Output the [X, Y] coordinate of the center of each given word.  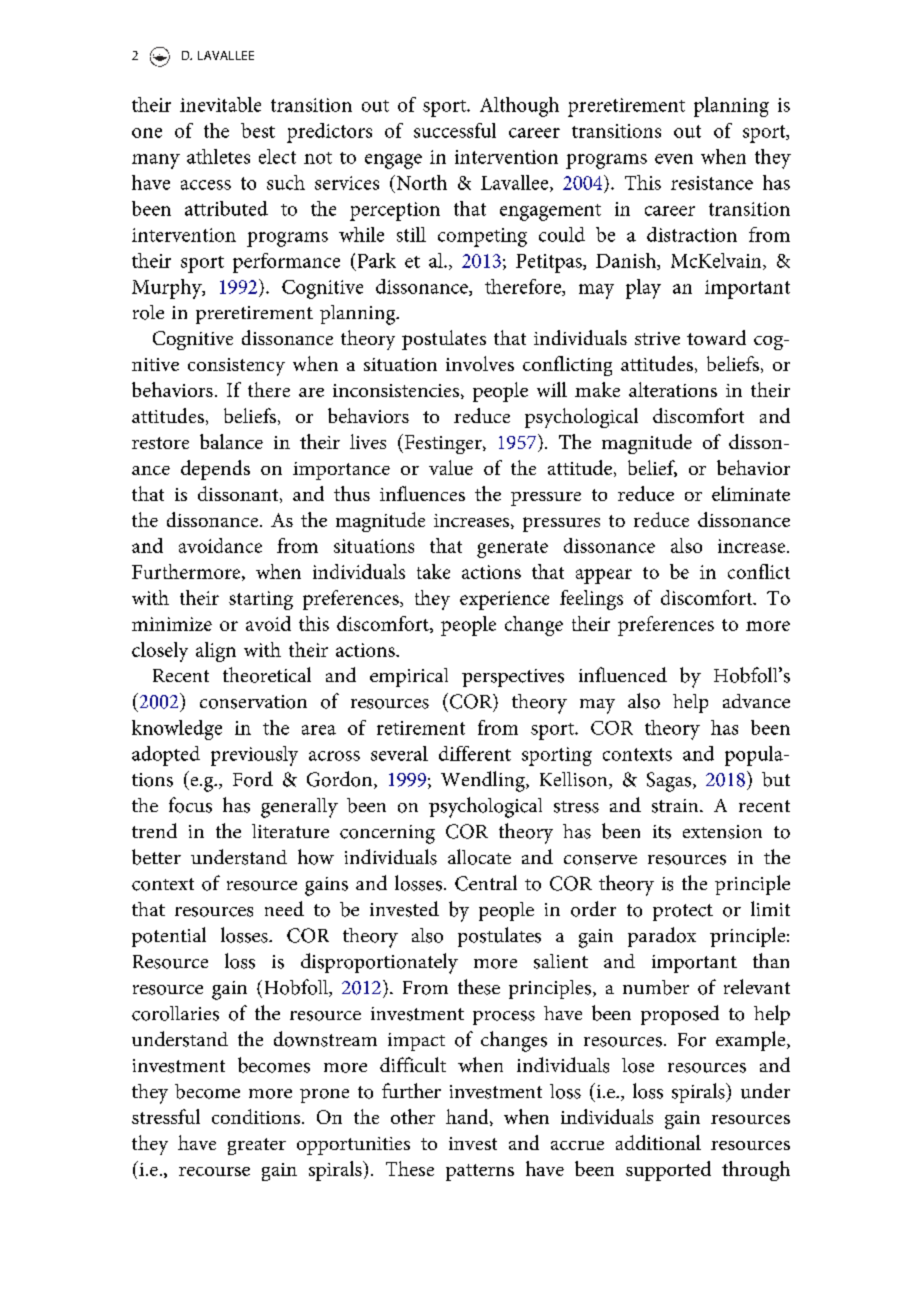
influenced [623, 674]
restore [160, 443]
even [674, 159]
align [216, 652]
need [284, 908]
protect [683, 912]
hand [468, 1117]
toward [716, 337]
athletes [218, 156]
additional [658, 1142]
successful [455, 130]
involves [480, 363]
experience [504, 600]
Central [486, 883]
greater [257, 1146]
